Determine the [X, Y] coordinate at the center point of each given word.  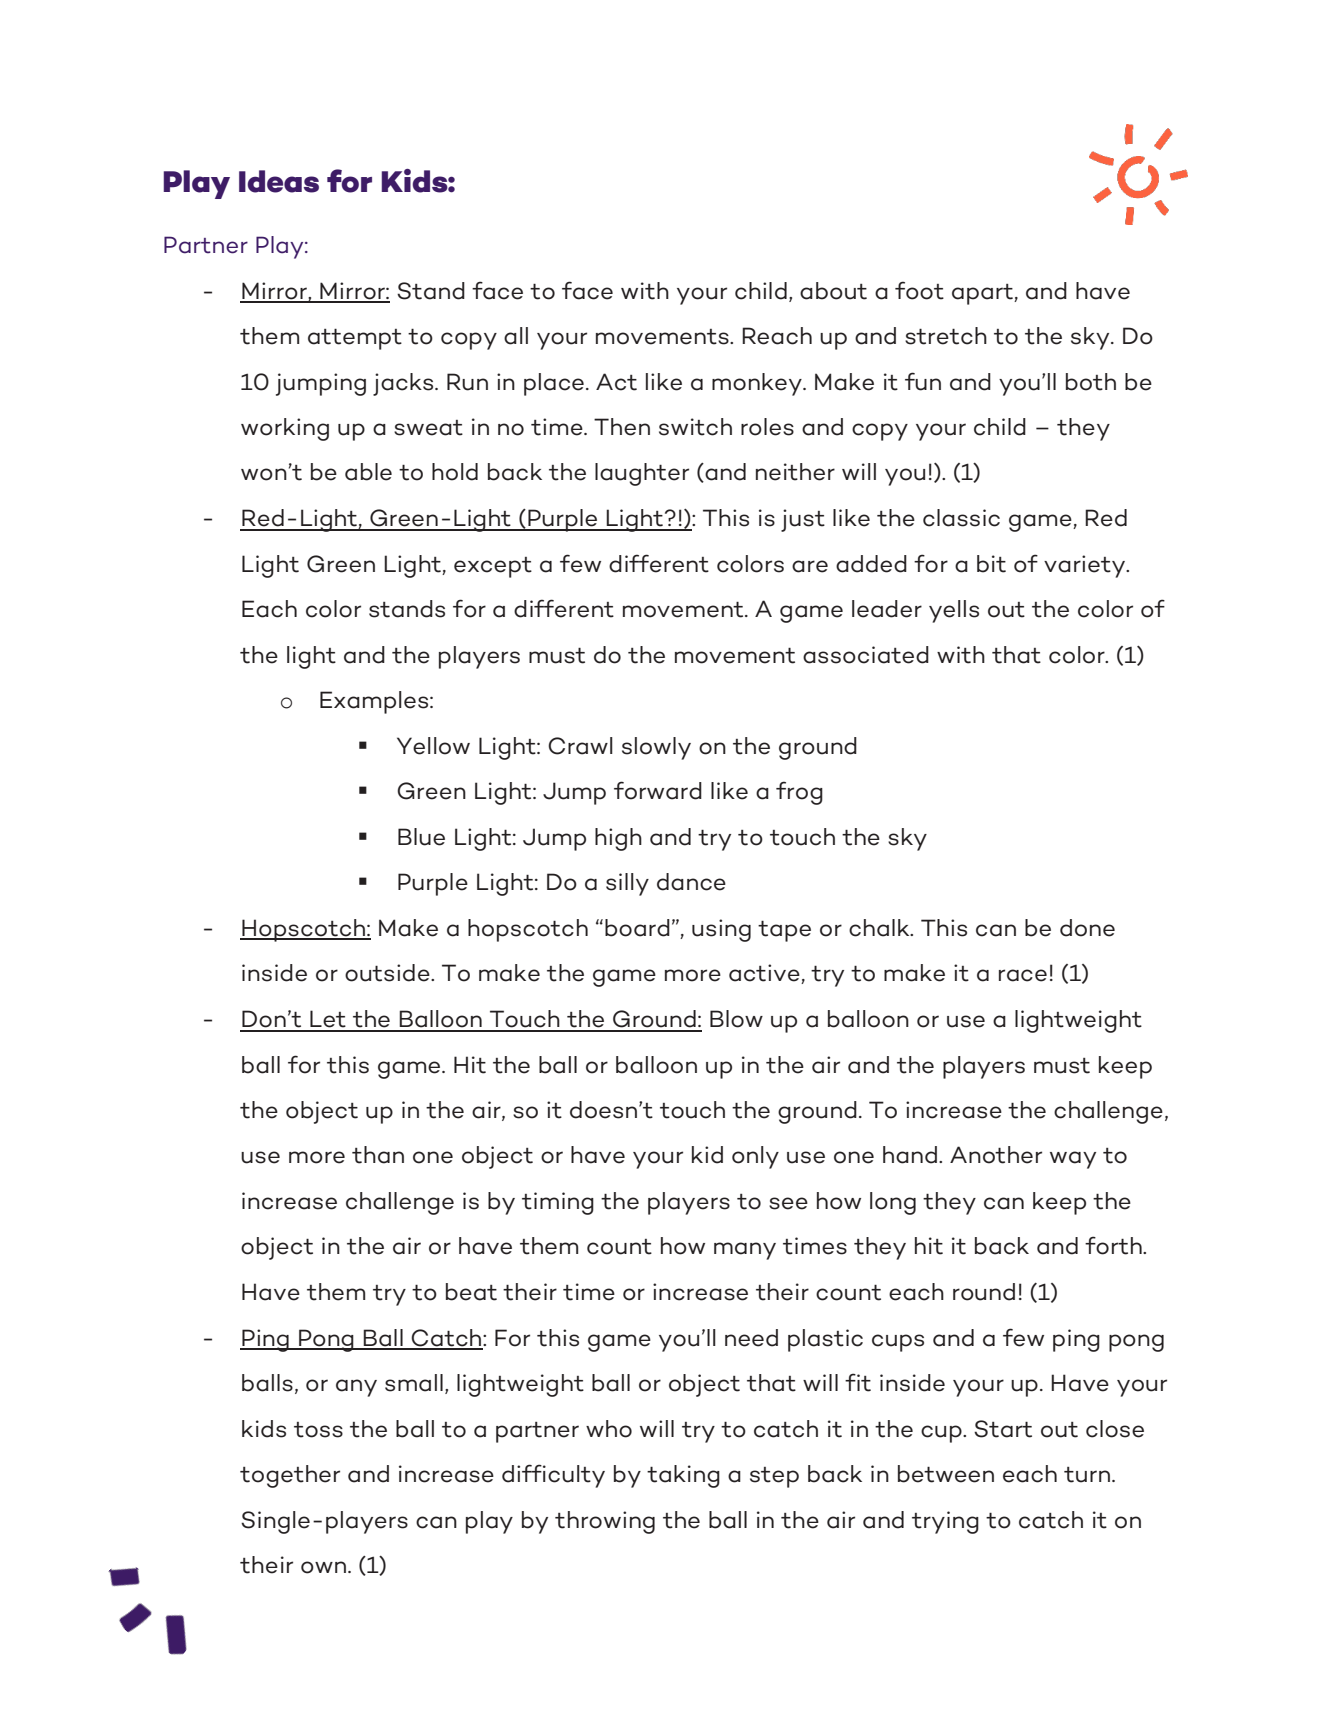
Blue [421, 837]
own [325, 1567]
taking [683, 1476]
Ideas [279, 181]
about [833, 291]
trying [945, 1522]
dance [691, 882]
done [1087, 928]
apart [983, 294]
